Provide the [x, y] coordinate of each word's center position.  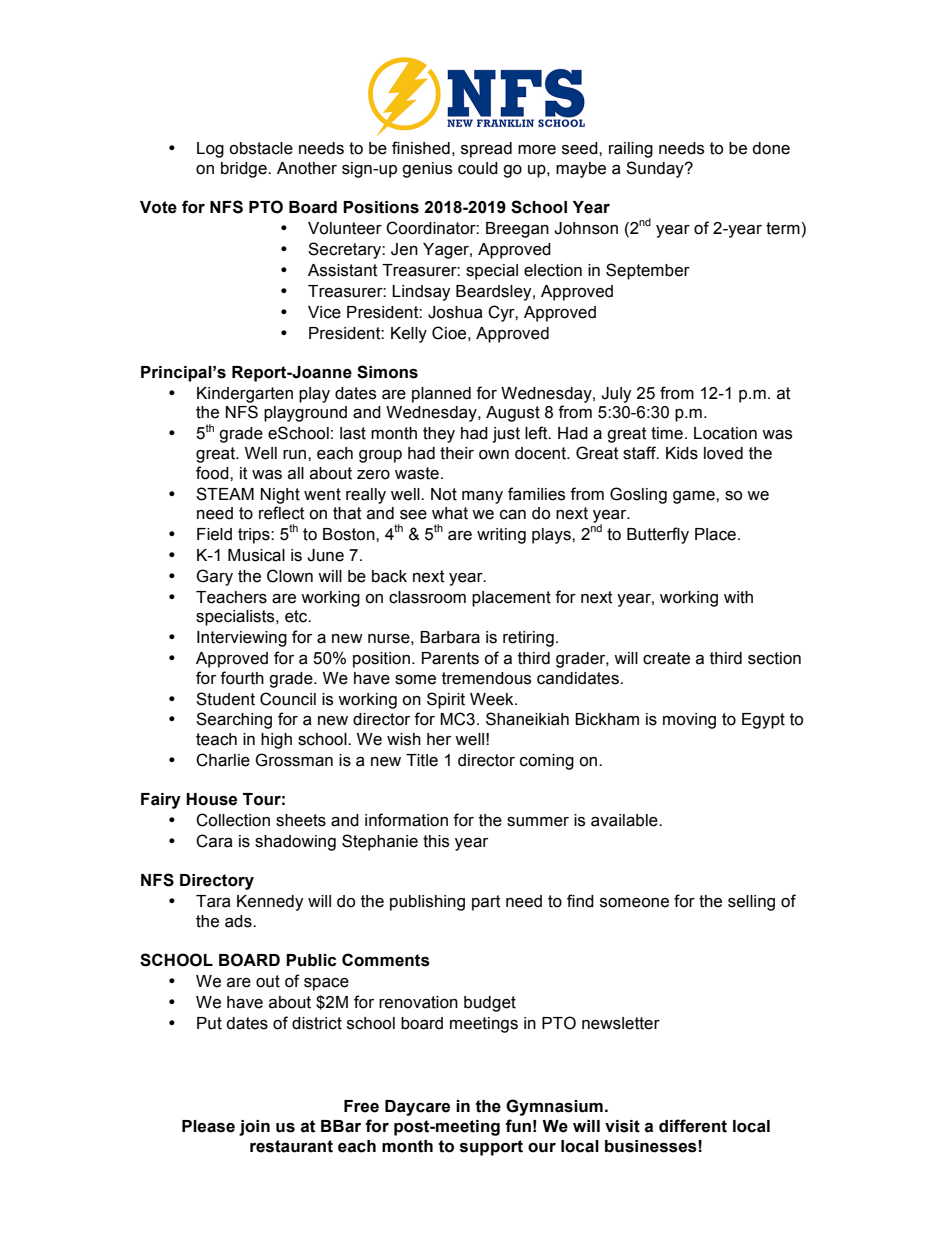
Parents [450, 658]
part [486, 903]
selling [751, 903]
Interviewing [242, 639]
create [666, 658]
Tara [213, 901]
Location [725, 433]
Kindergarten [245, 395]
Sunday [656, 169]
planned [441, 395]
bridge [245, 170]
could [478, 168]
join [254, 1128]
